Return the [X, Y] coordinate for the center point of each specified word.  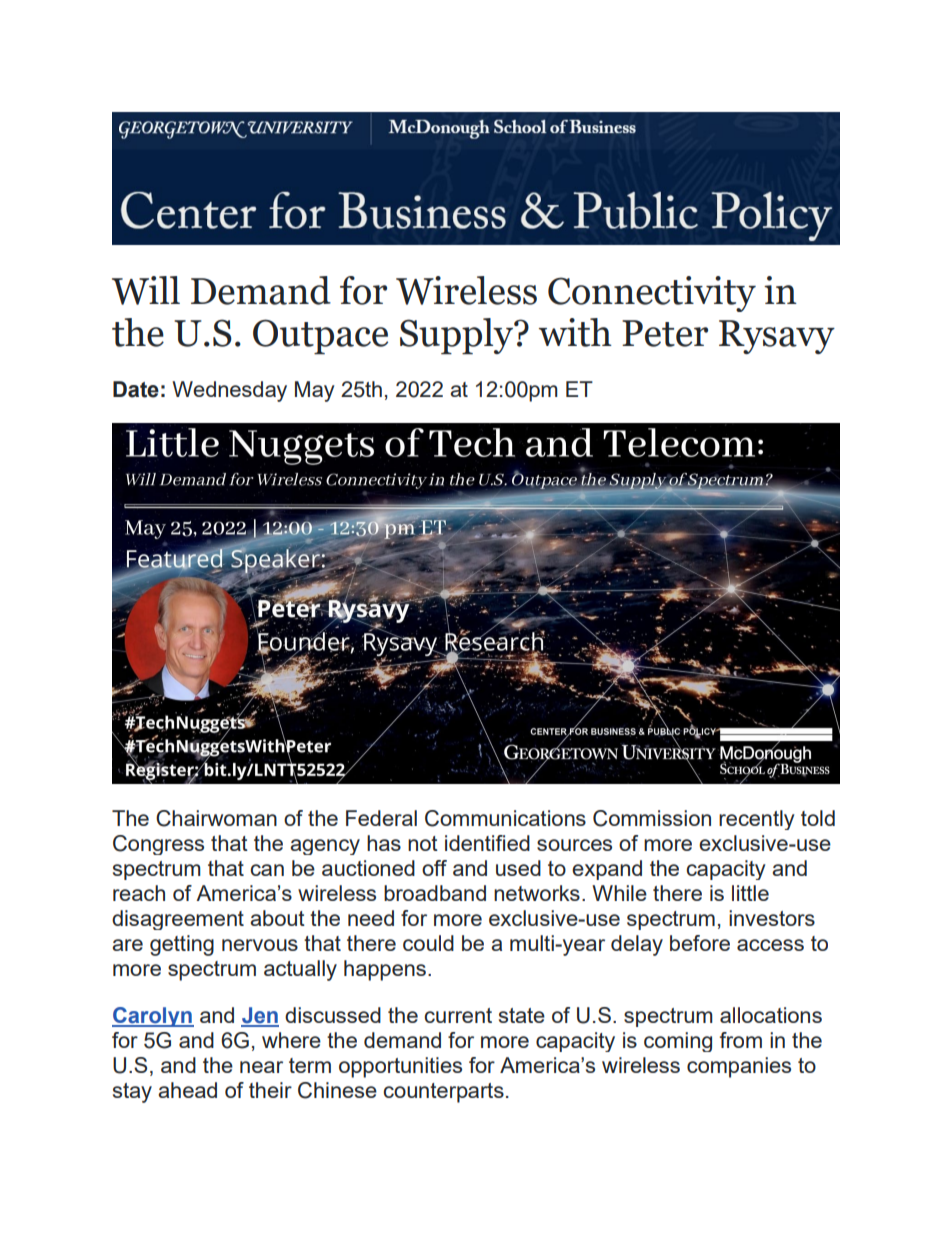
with [575, 332]
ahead [187, 1090]
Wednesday [229, 391]
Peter [665, 333]
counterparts [443, 1093]
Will [146, 290]
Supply [457, 336]
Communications [505, 818]
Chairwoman [216, 818]
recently [756, 820]
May [314, 391]
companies [739, 1067]
